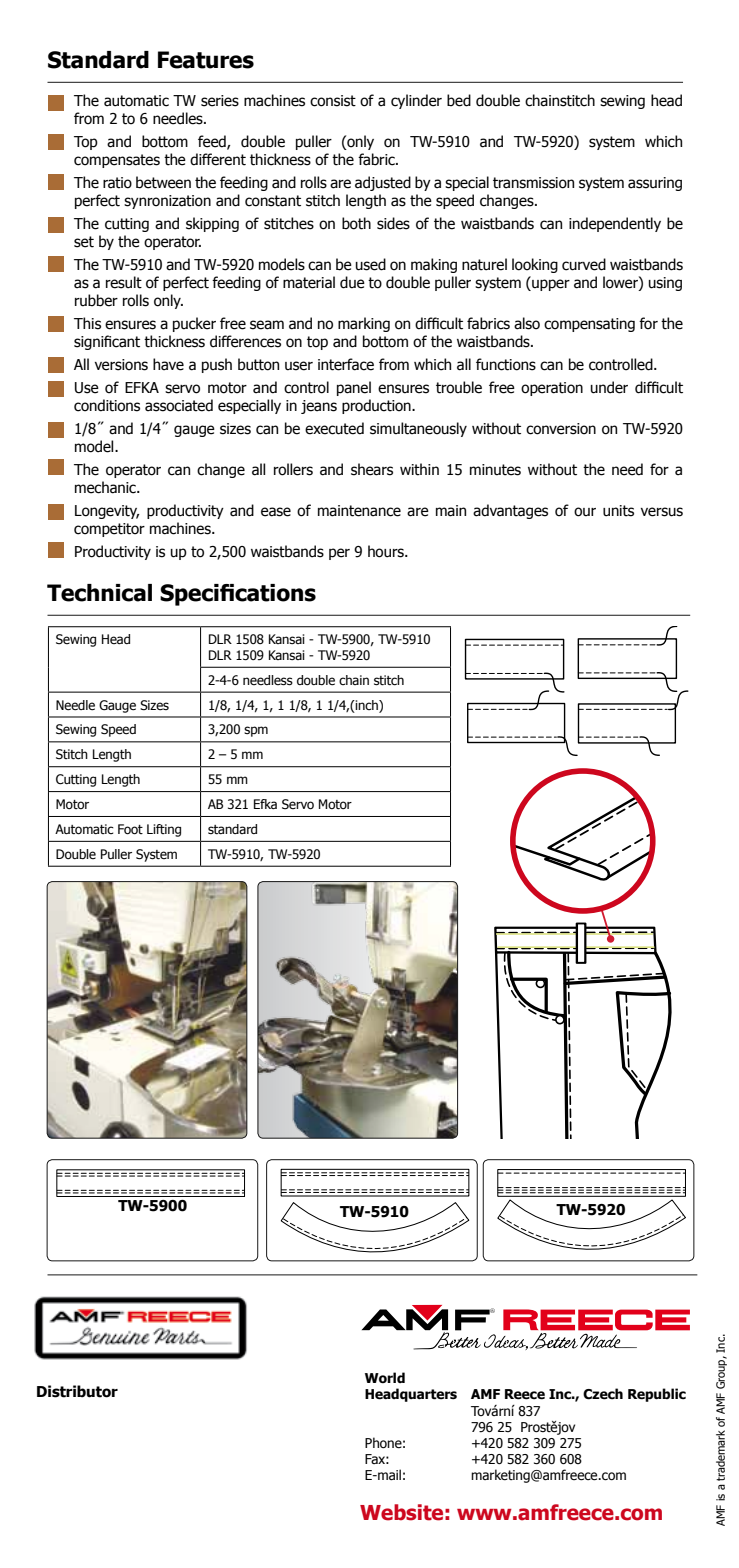 This screenshot has height=1568, width=739. I want to click on Distributor, so click(77, 1391).
